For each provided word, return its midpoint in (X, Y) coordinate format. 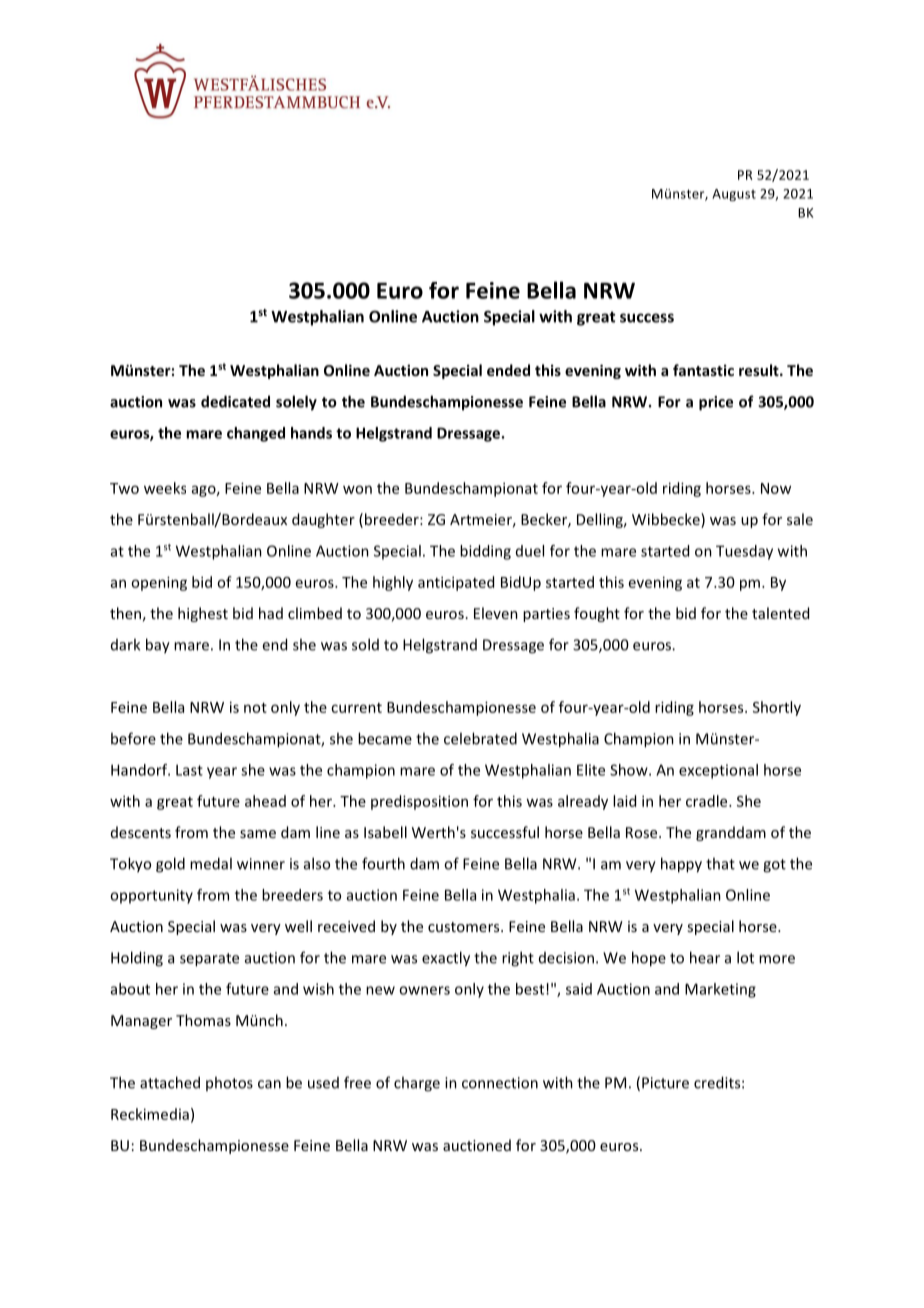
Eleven (496, 613)
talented (780, 613)
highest (203, 614)
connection (500, 1083)
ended (508, 370)
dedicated (235, 401)
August (734, 195)
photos (229, 1083)
